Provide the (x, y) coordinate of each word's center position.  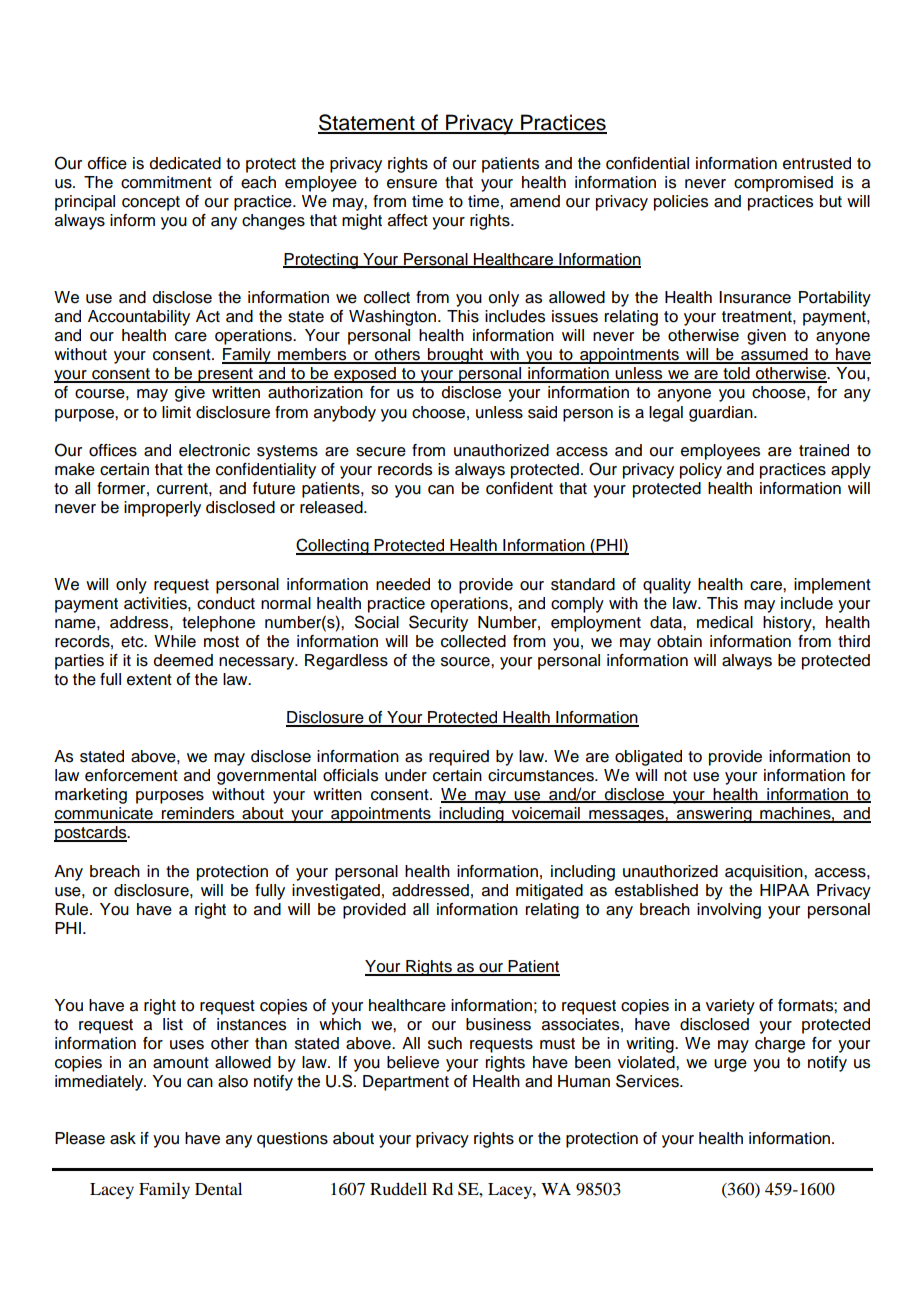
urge (730, 1065)
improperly (162, 509)
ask (123, 1138)
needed (403, 584)
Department (406, 1083)
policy (701, 471)
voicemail (546, 814)
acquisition (765, 873)
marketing (91, 796)
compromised (783, 184)
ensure (412, 184)
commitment (166, 182)
